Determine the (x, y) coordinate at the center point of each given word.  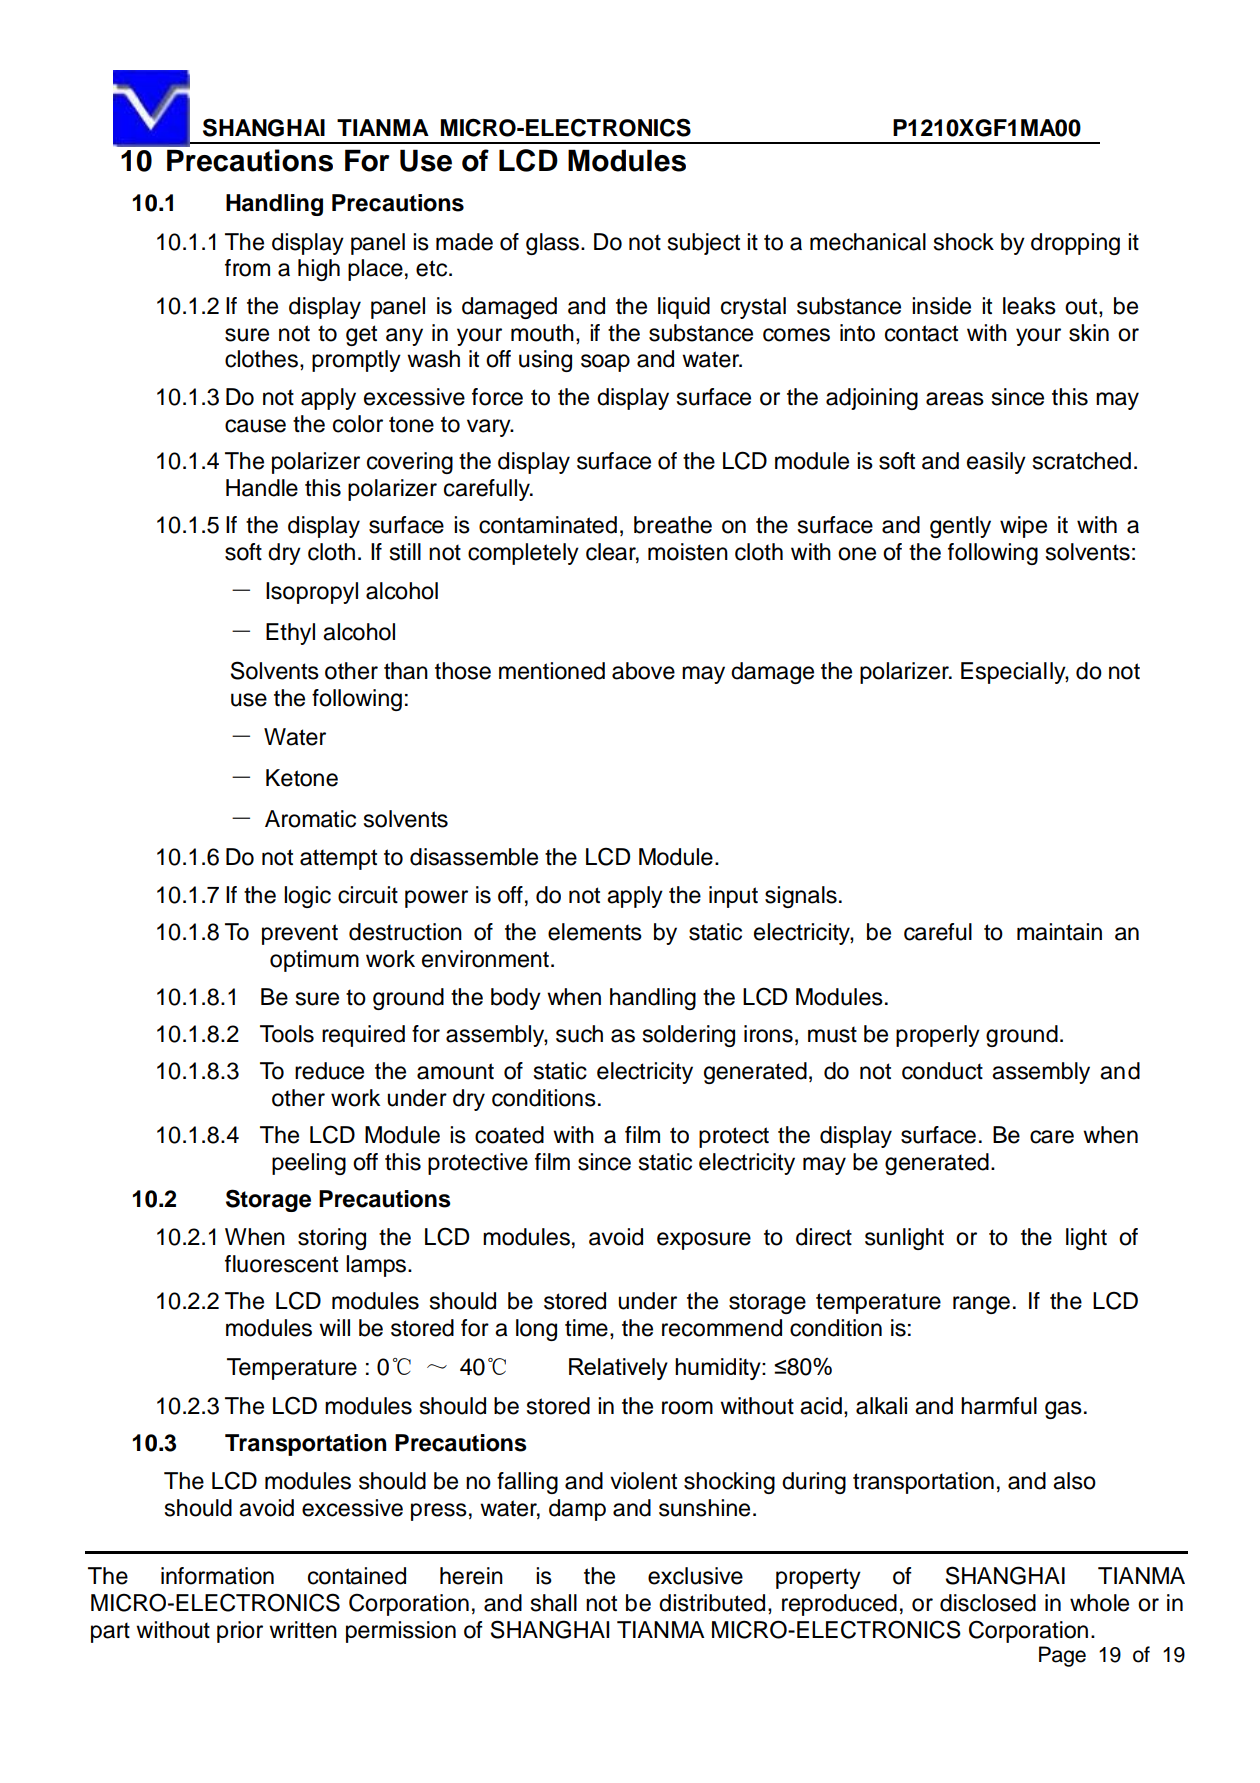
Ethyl (290, 634)
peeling (309, 1164)
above (643, 671)
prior (240, 1632)
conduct (942, 1071)
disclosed (988, 1603)
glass (554, 244)
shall (554, 1603)
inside (941, 306)
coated (509, 1135)
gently (960, 527)
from (247, 268)
